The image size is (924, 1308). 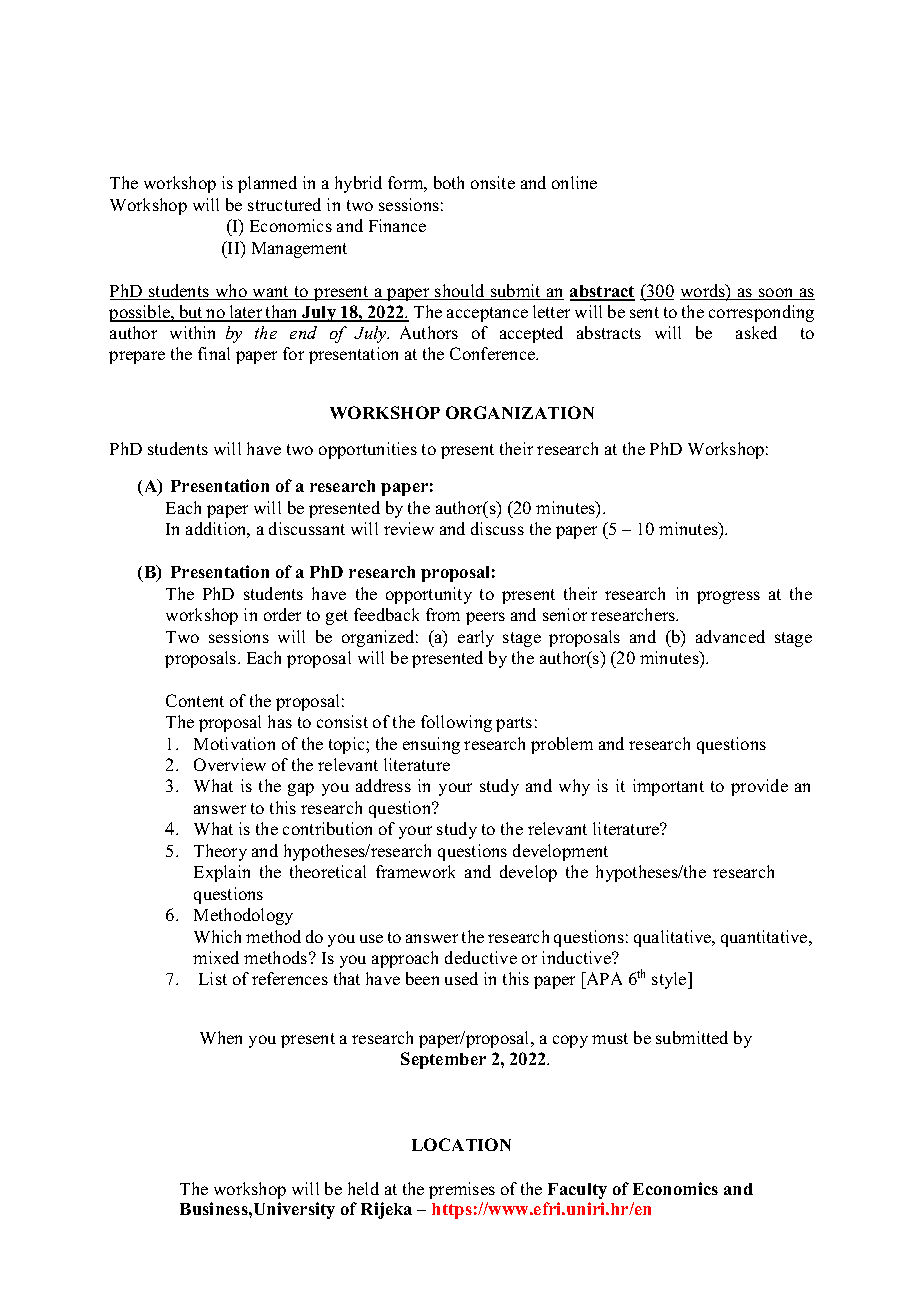 I want to click on both, so click(x=449, y=182).
